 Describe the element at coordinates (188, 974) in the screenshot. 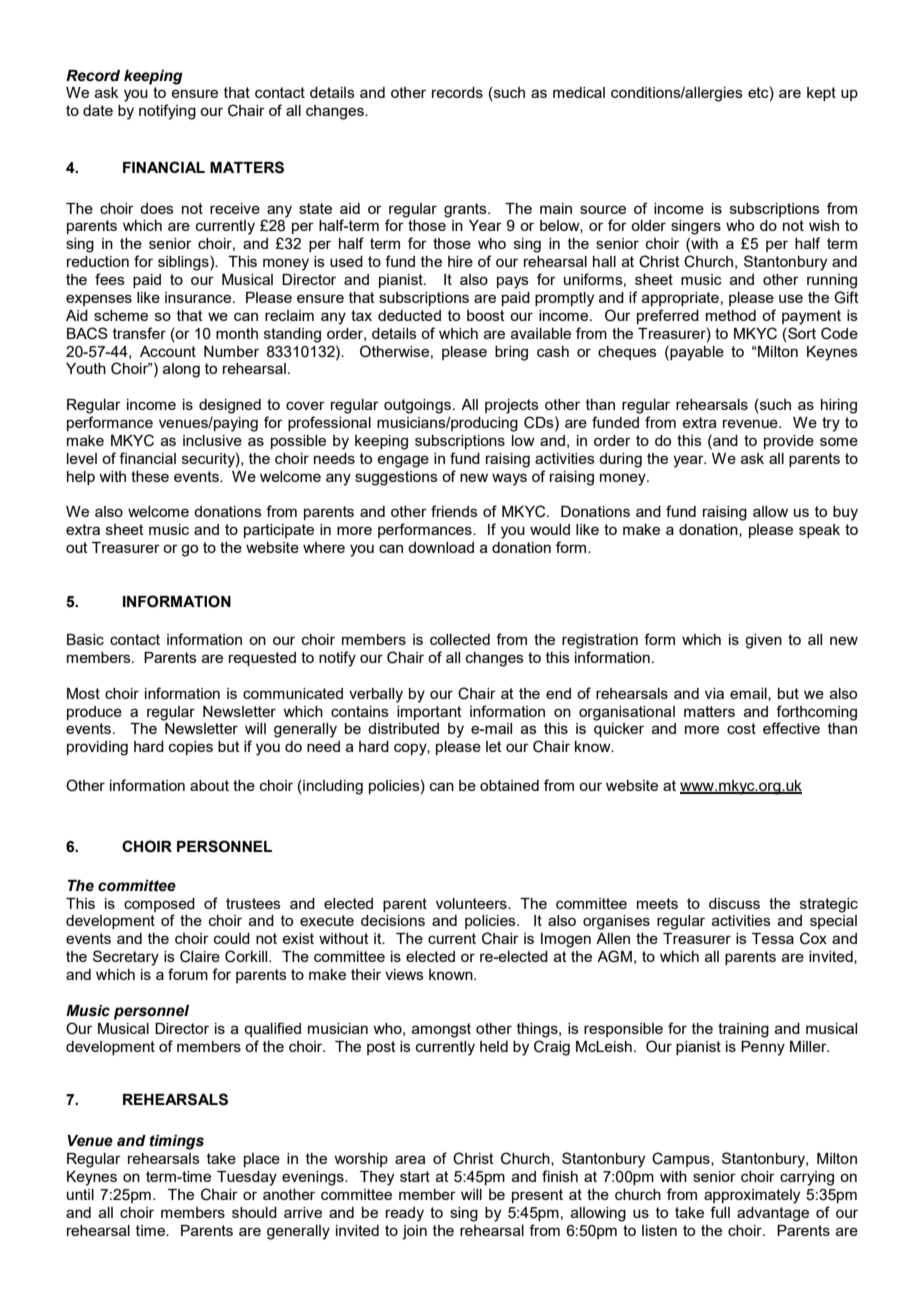

I see `forum` at that location.
